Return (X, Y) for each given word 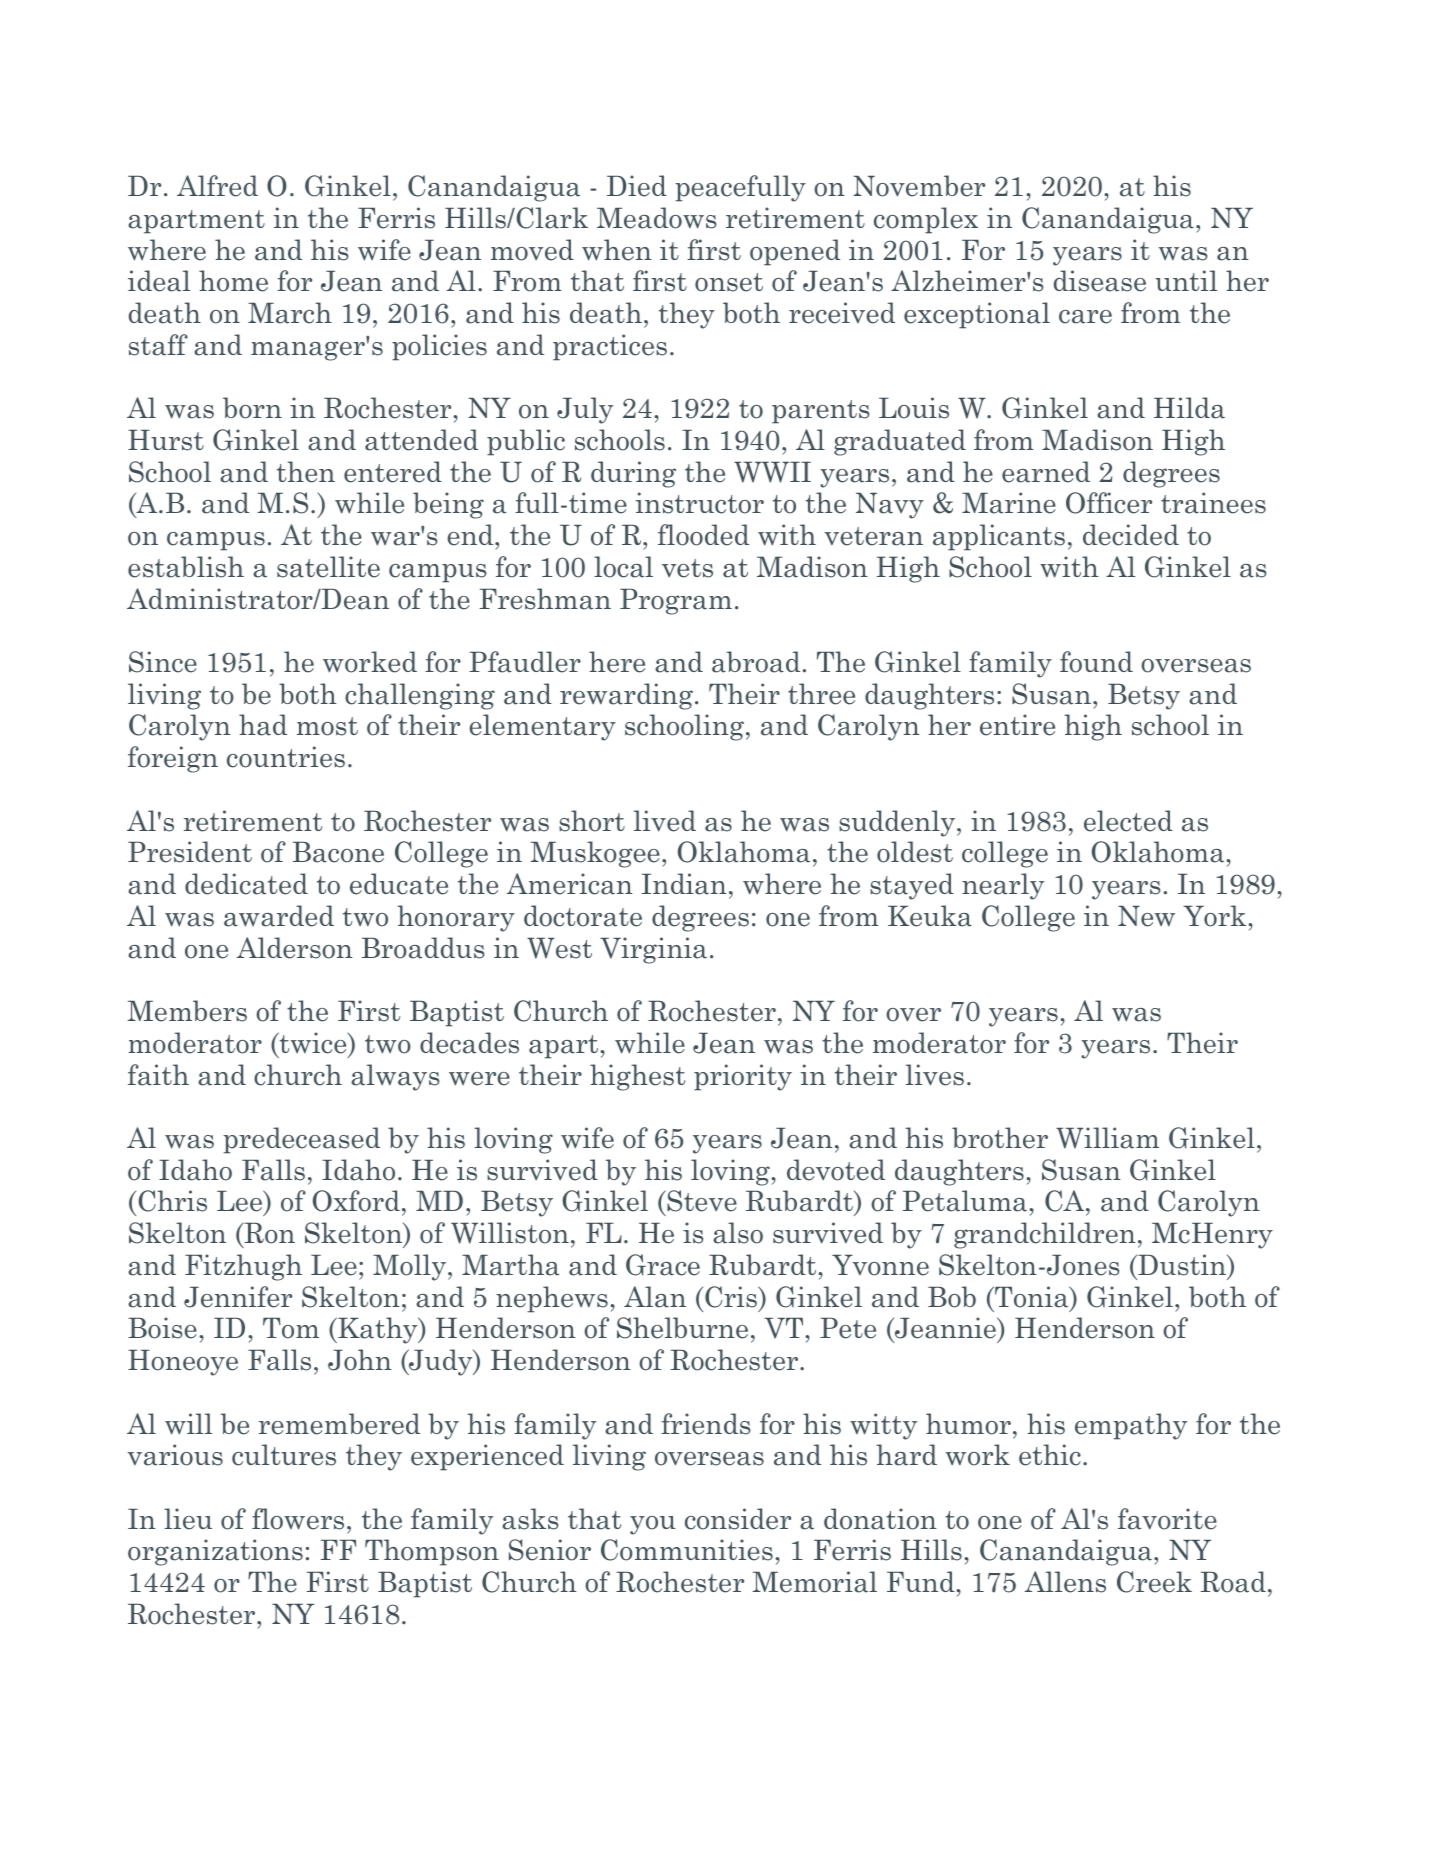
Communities (687, 1550)
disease (1100, 281)
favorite (1167, 1519)
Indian (684, 884)
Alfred (217, 186)
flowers (298, 1519)
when (617, 250)
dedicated (246, 884)
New (1146, 916)
